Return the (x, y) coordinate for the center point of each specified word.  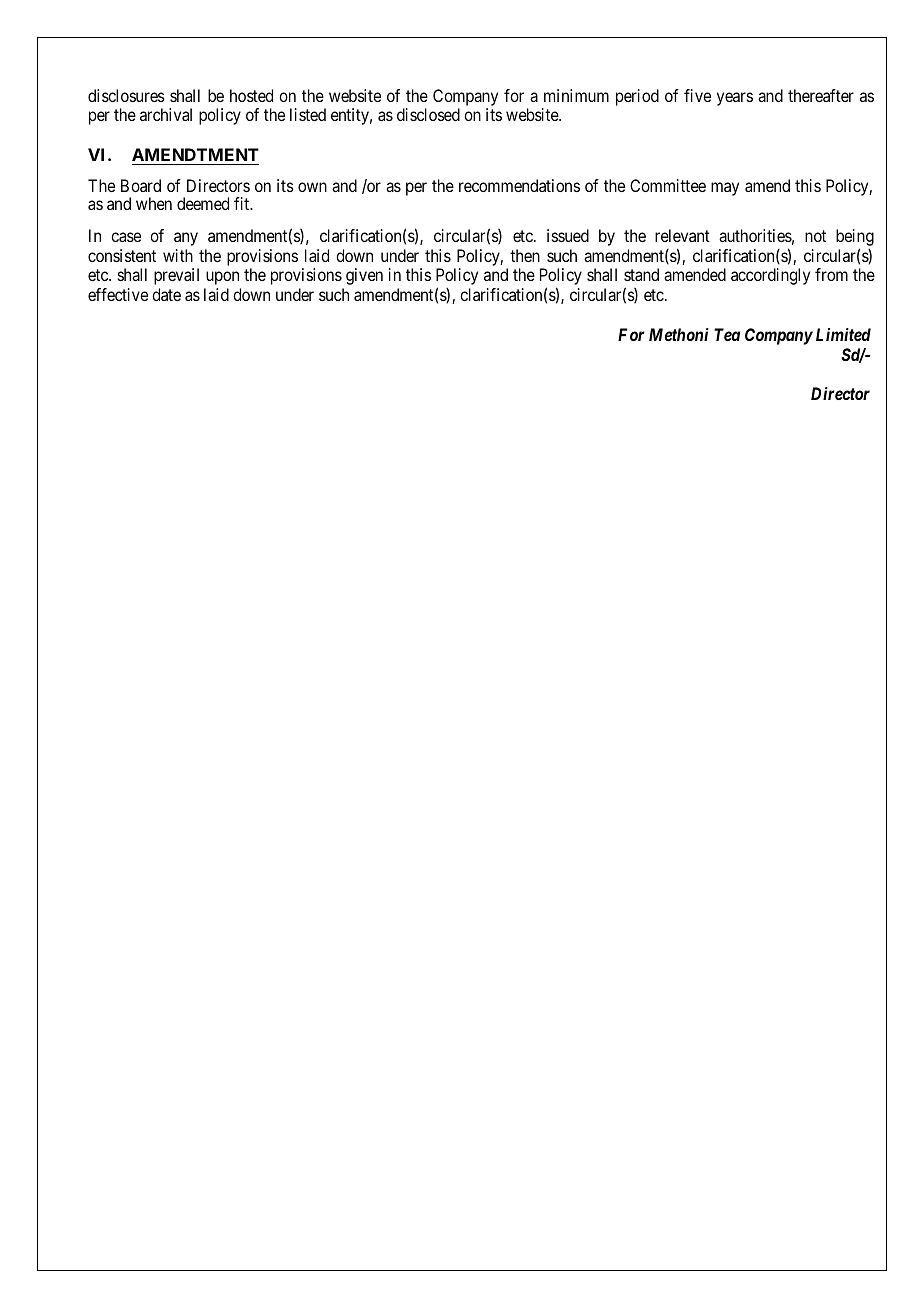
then (525, 255)
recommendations (519, 185)
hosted (251, 95)
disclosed (428, 114)
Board (141, 185)
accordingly (770, 276)
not (815, 236)
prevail (176, 276)
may (725, 189)
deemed (203, 203)
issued (568, 235)
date (166, 294)
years (735, 99)
